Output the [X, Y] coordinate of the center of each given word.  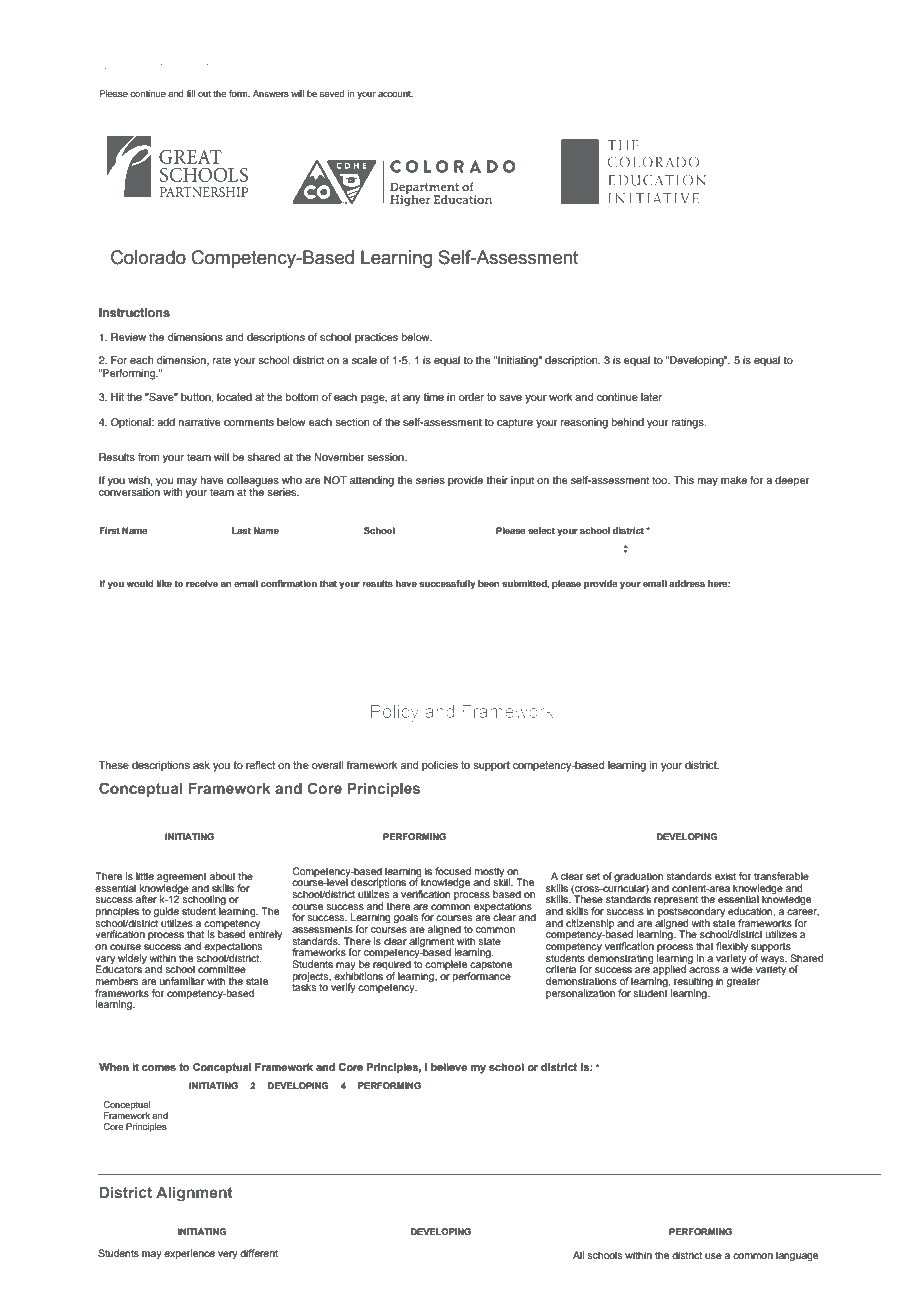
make [734, 480]
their [497, 480]
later [651, 397]
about [223, 876]
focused [453, 871]
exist [725, 876]
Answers [271, 93]
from [148, 457]
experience [189, 1254]
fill [190, 93]
